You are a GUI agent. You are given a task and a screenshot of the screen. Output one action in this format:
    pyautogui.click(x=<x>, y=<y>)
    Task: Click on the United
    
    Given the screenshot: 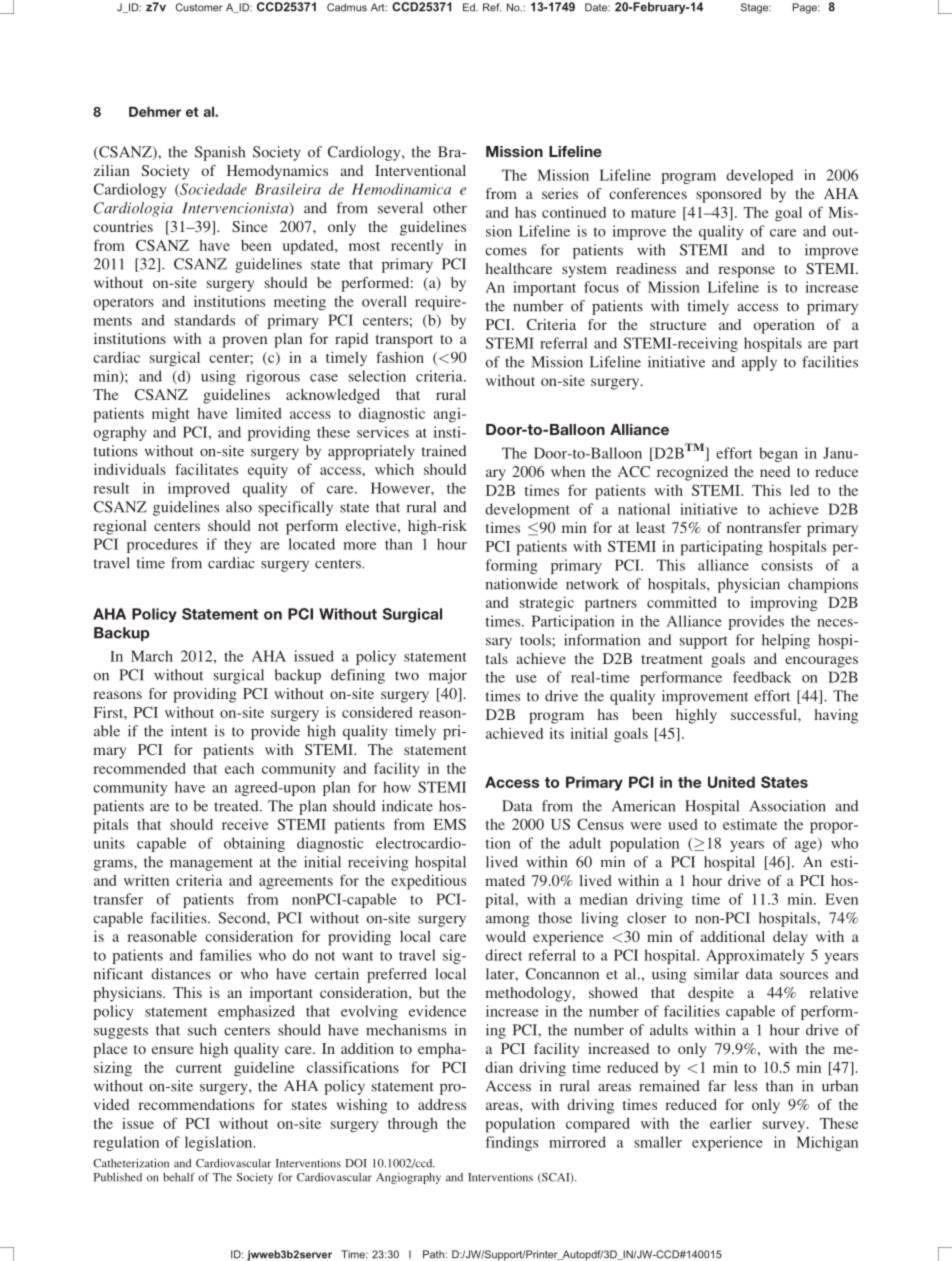 What is the action you would take?
    pyautogui.click(x=731, y=782)
